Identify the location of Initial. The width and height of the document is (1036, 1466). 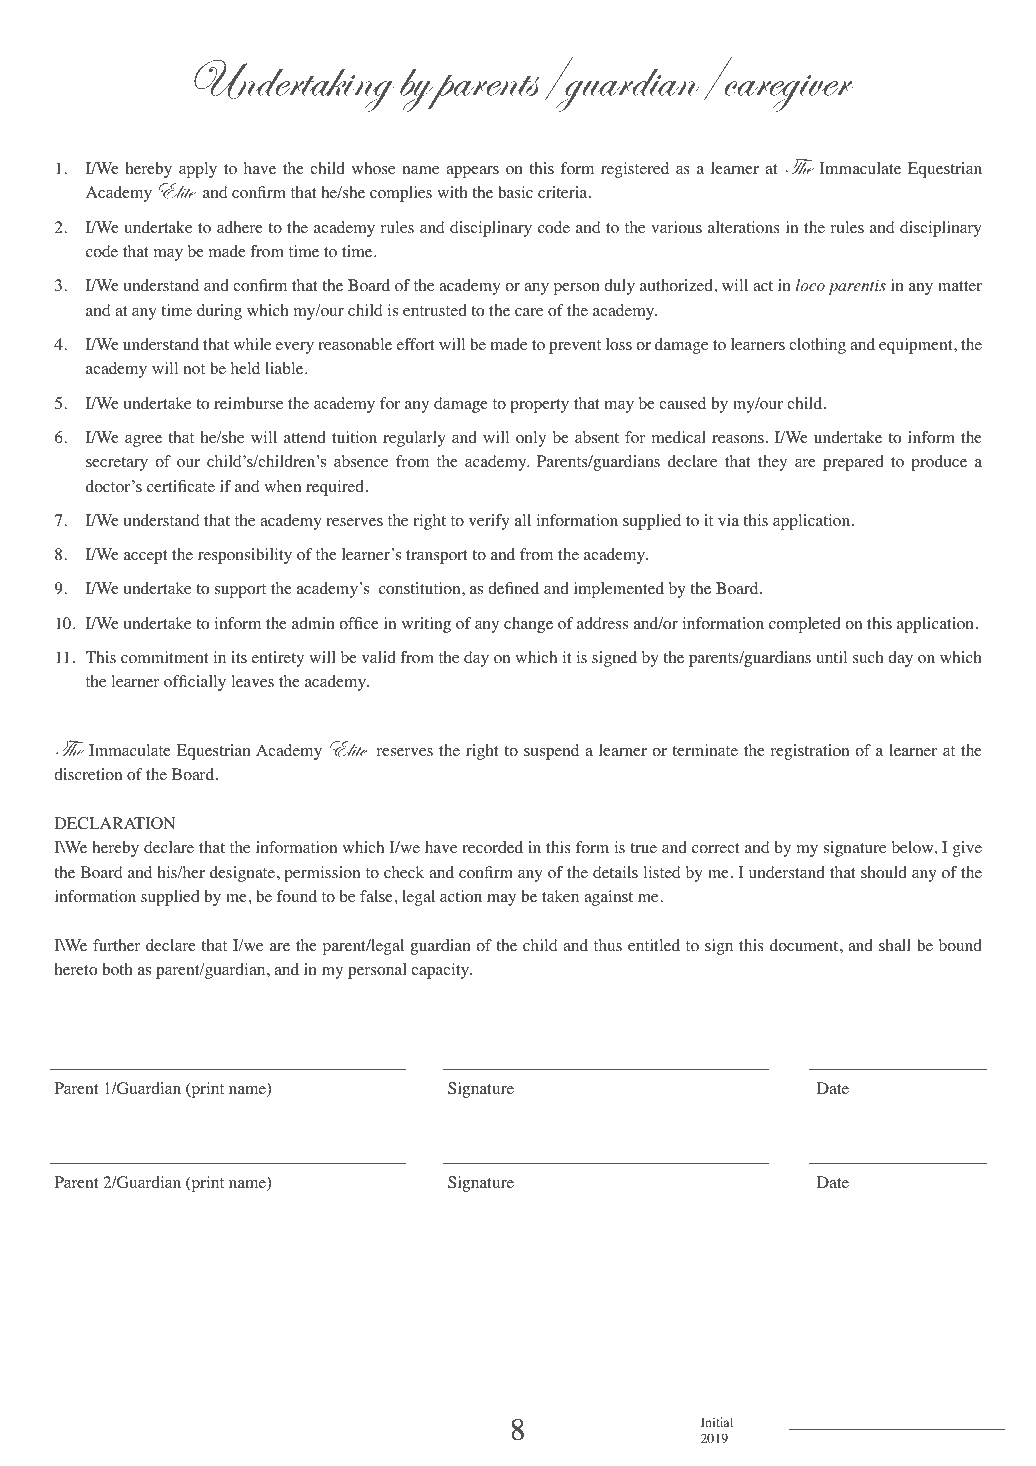
(717, 1422).
